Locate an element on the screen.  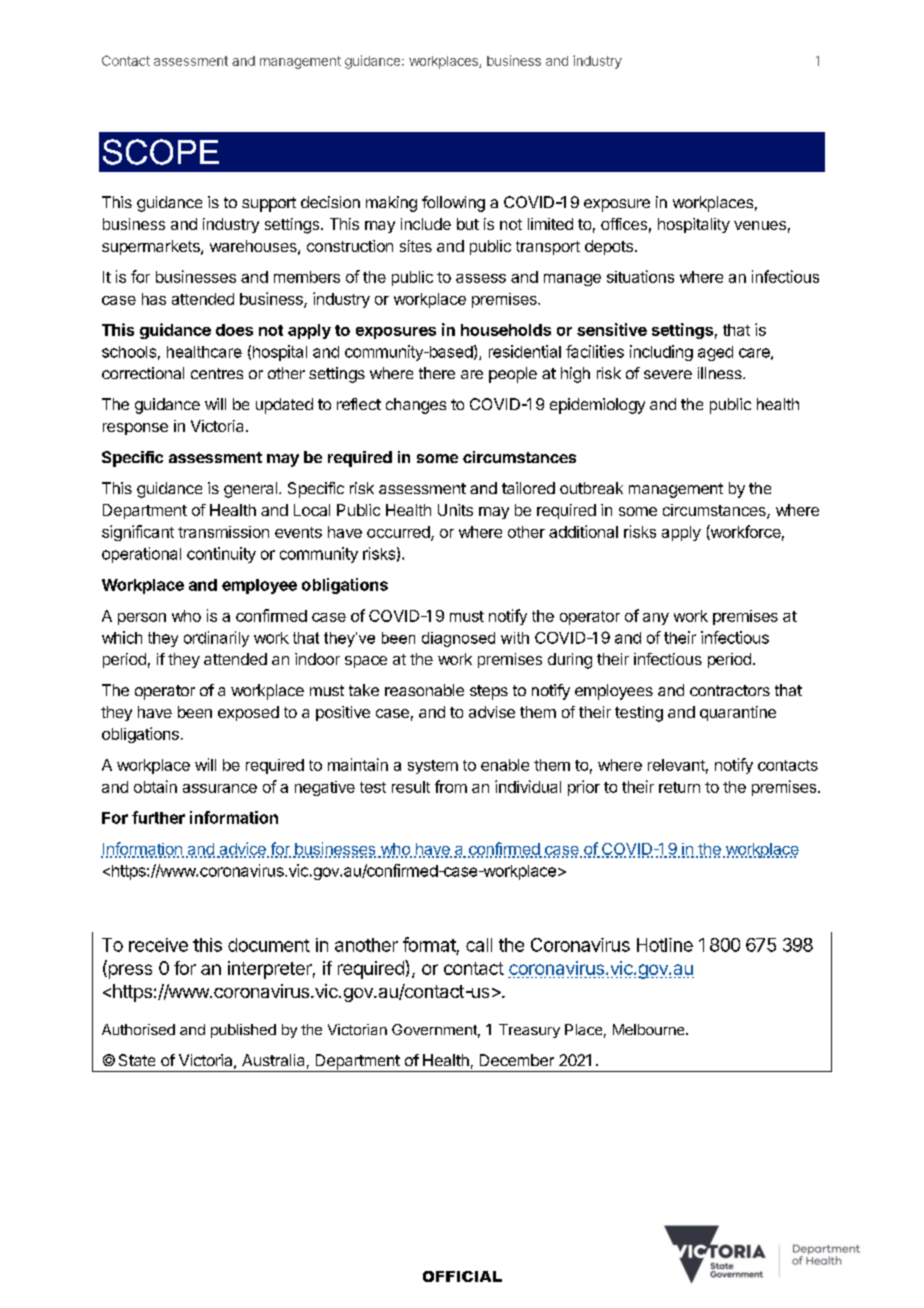
following is located at coordinates (453, 204).
